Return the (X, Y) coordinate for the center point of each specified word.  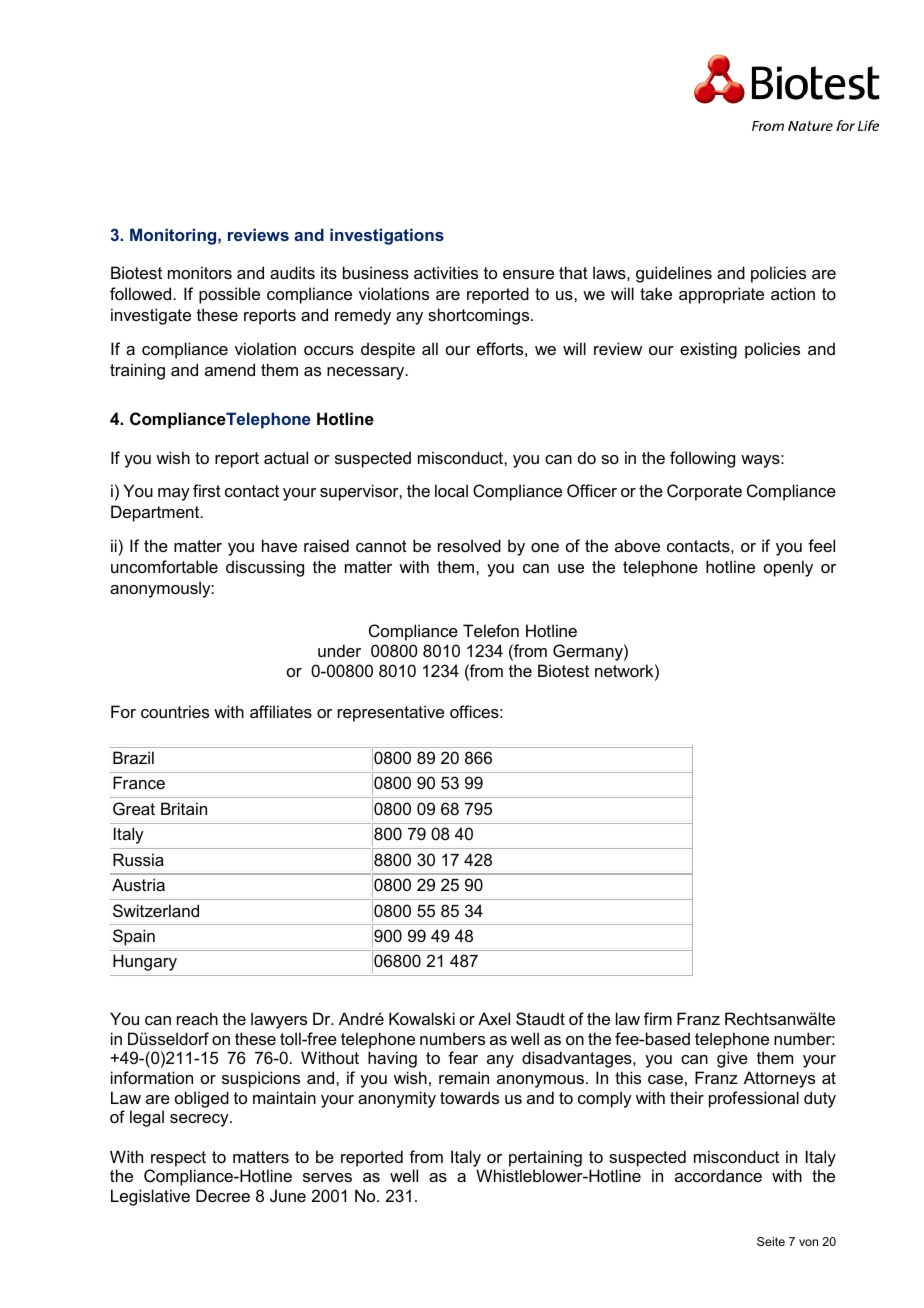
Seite (771, 1241)
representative (391, 713)
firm (658, 1018)
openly (788, 568)
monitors (200, 272)
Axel (494, 1018)
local (451, 490)
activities (446, 272)
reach (197, 1018)
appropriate (721, 295)
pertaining (545, 1158)
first (207, 490)
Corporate (704, 492)
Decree (223, 1195)
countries (175, 711)
